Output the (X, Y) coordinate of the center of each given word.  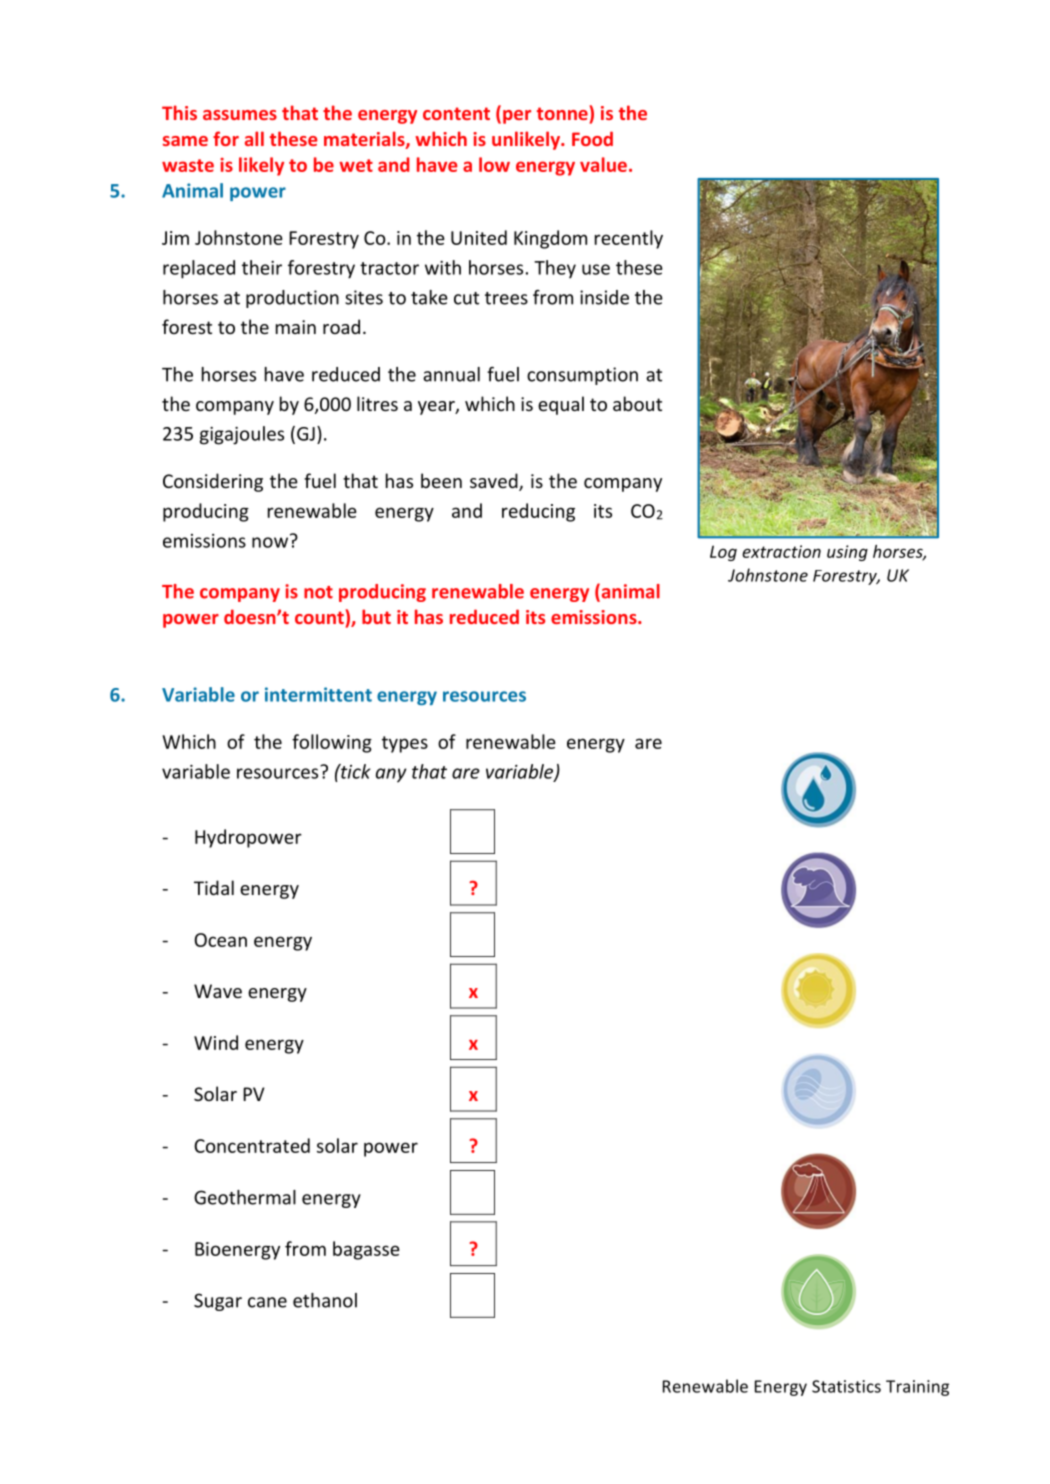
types (405, 744)
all (254, 138)
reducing (538, 512)
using (847, 553)
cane (267, 1302)
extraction (781, 551)
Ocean (220, 940)
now (270, 542)
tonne (562, 113)
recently (629, 239)
